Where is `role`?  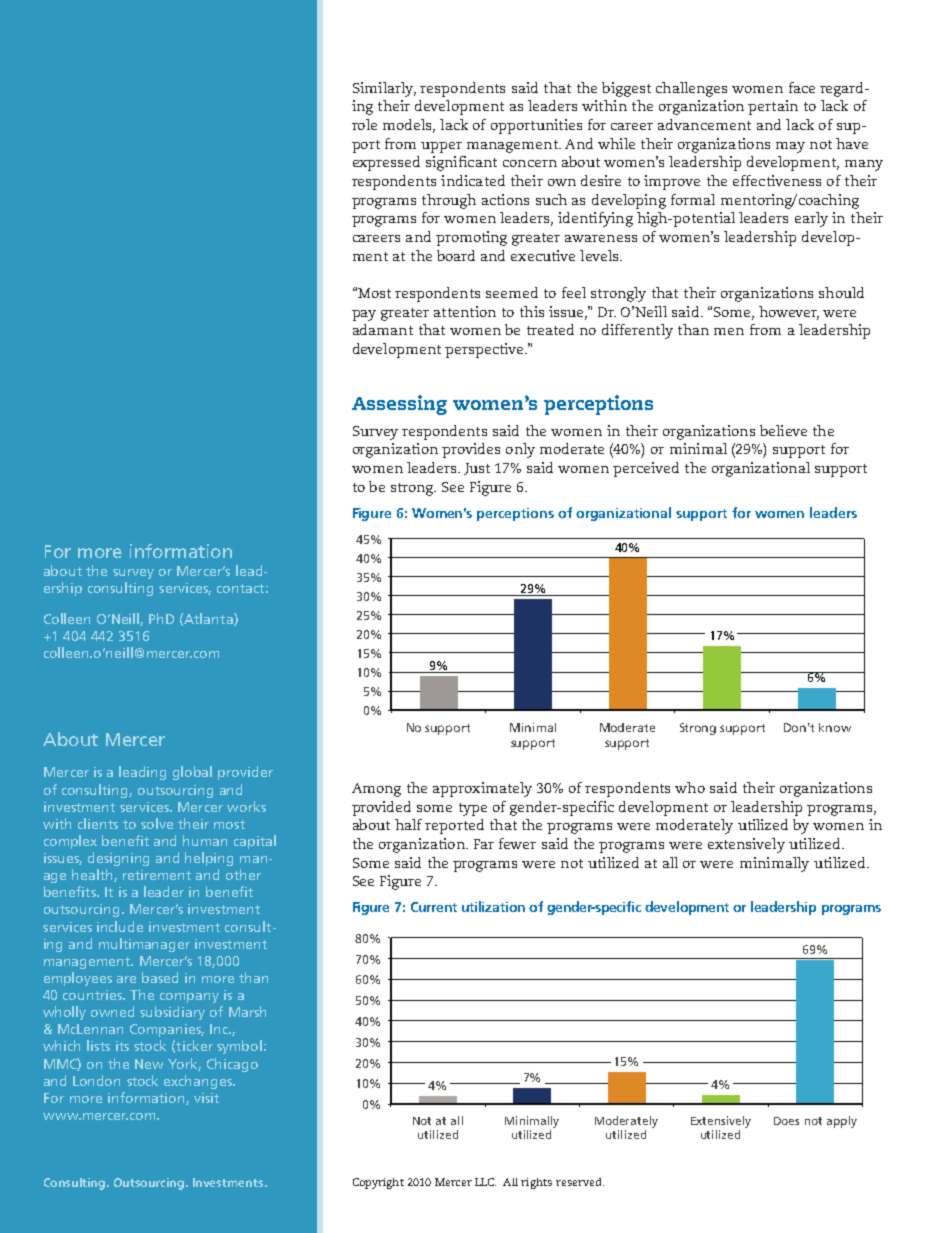
role is located at coordinates (364, 124).
